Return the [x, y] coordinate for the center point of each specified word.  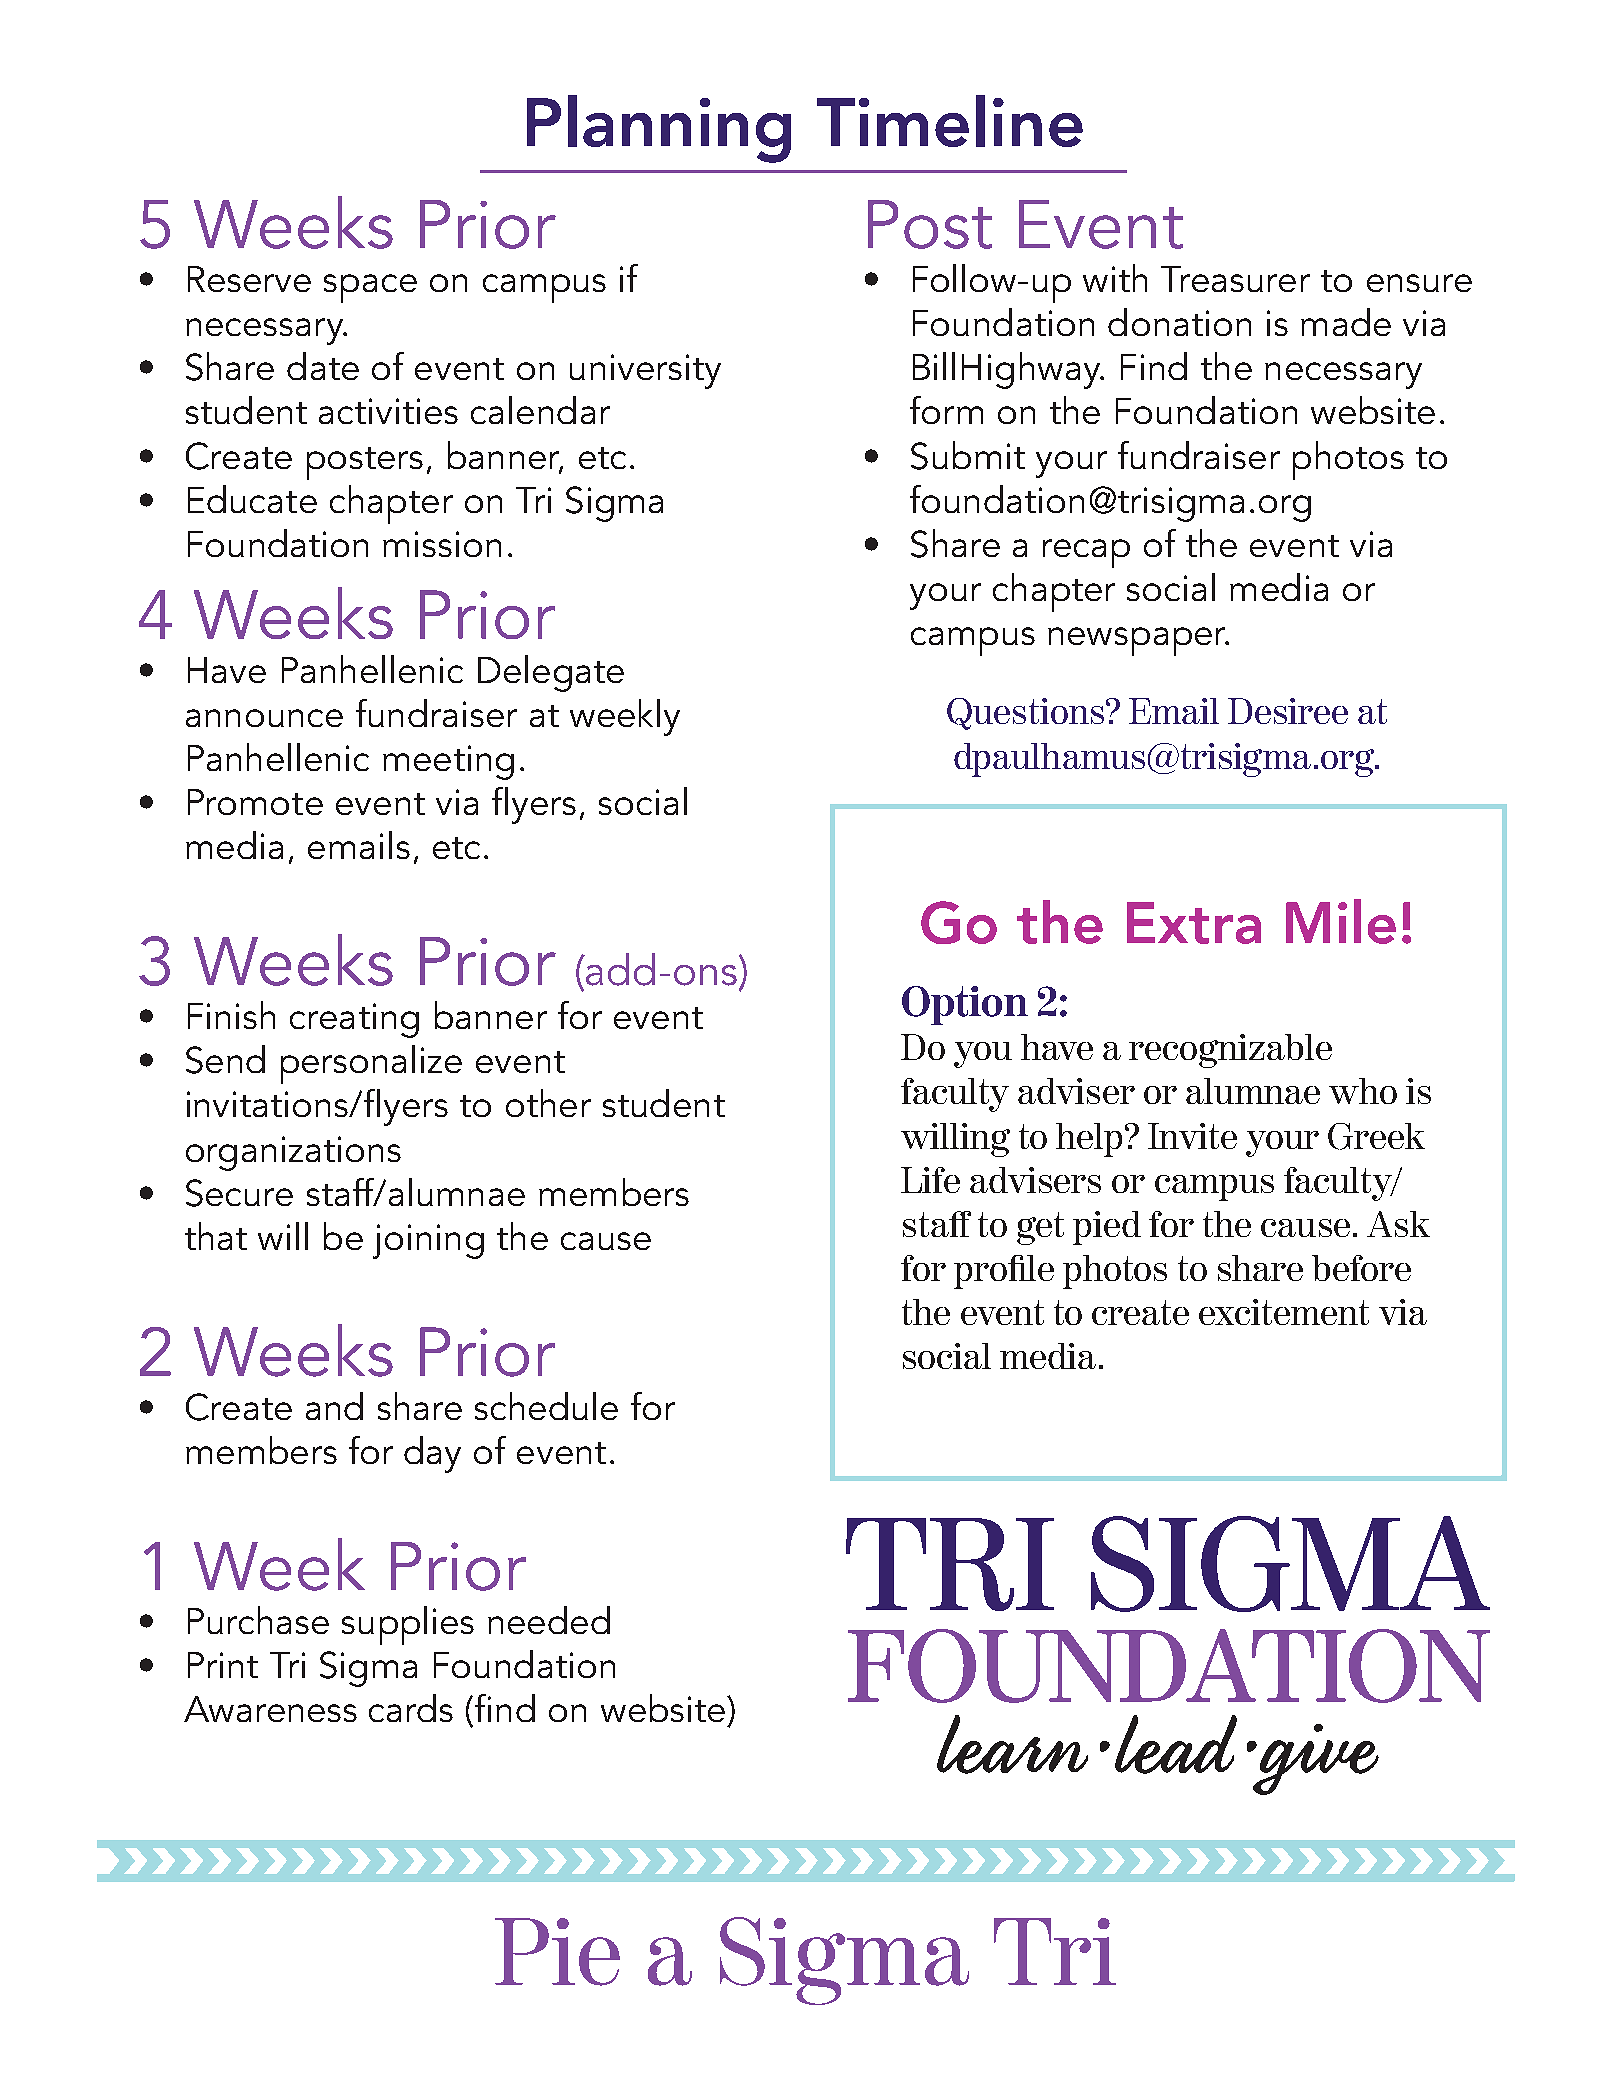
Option [965, 1005]
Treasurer [1235, 279]
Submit [968, 455]
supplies [408, 1625]
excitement [1284, 1312]
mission [442, 544]
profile [1004, 1272]
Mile [1341, 921]
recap [1086, 553]
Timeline [950, 121]
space [370, 288]
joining [428, 1241]
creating [354, 1020]
